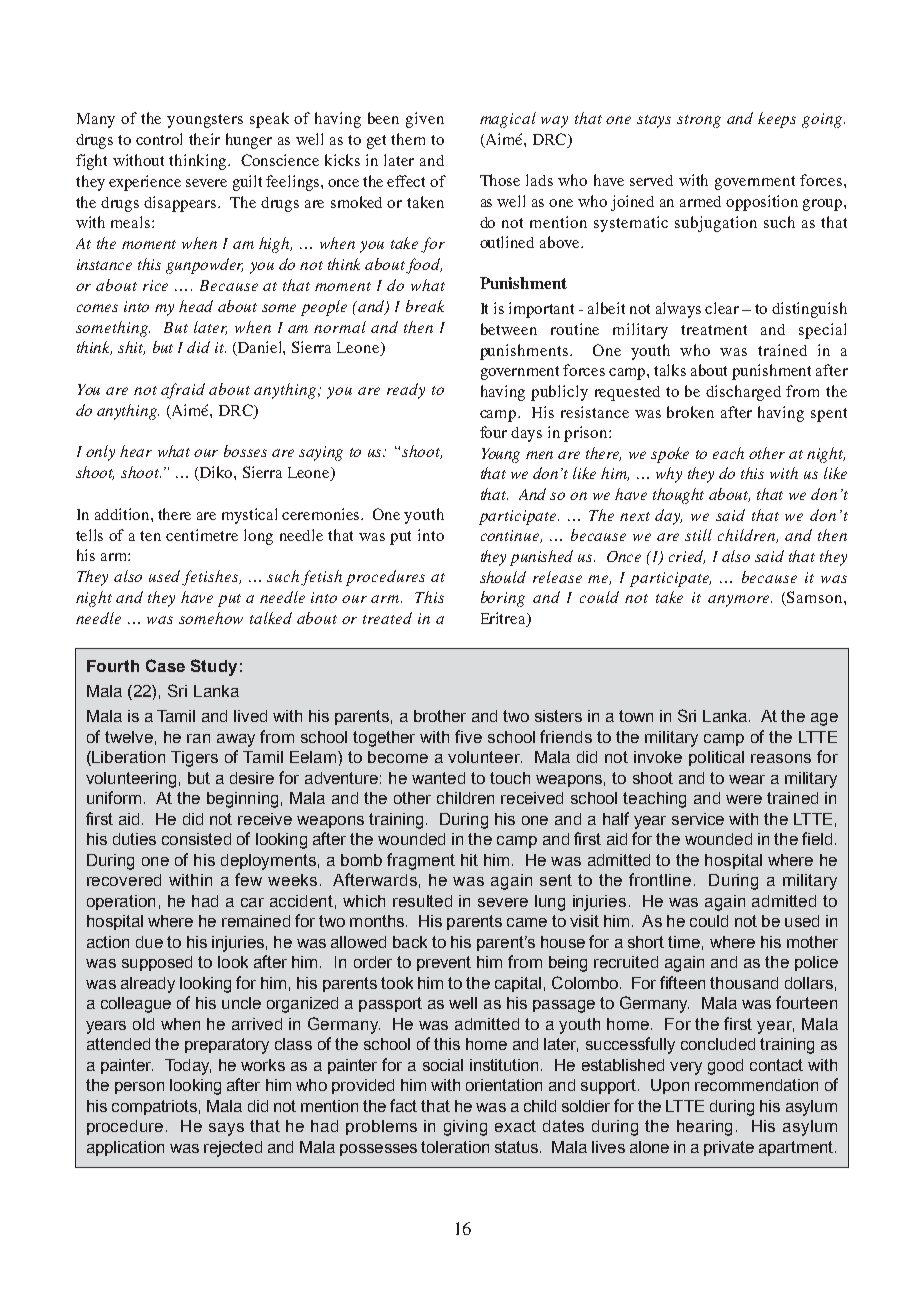 The height and width of the document is (1308, 924). Describe the element at coordinates (503, 599) in the document. I see `boring` at that location.
